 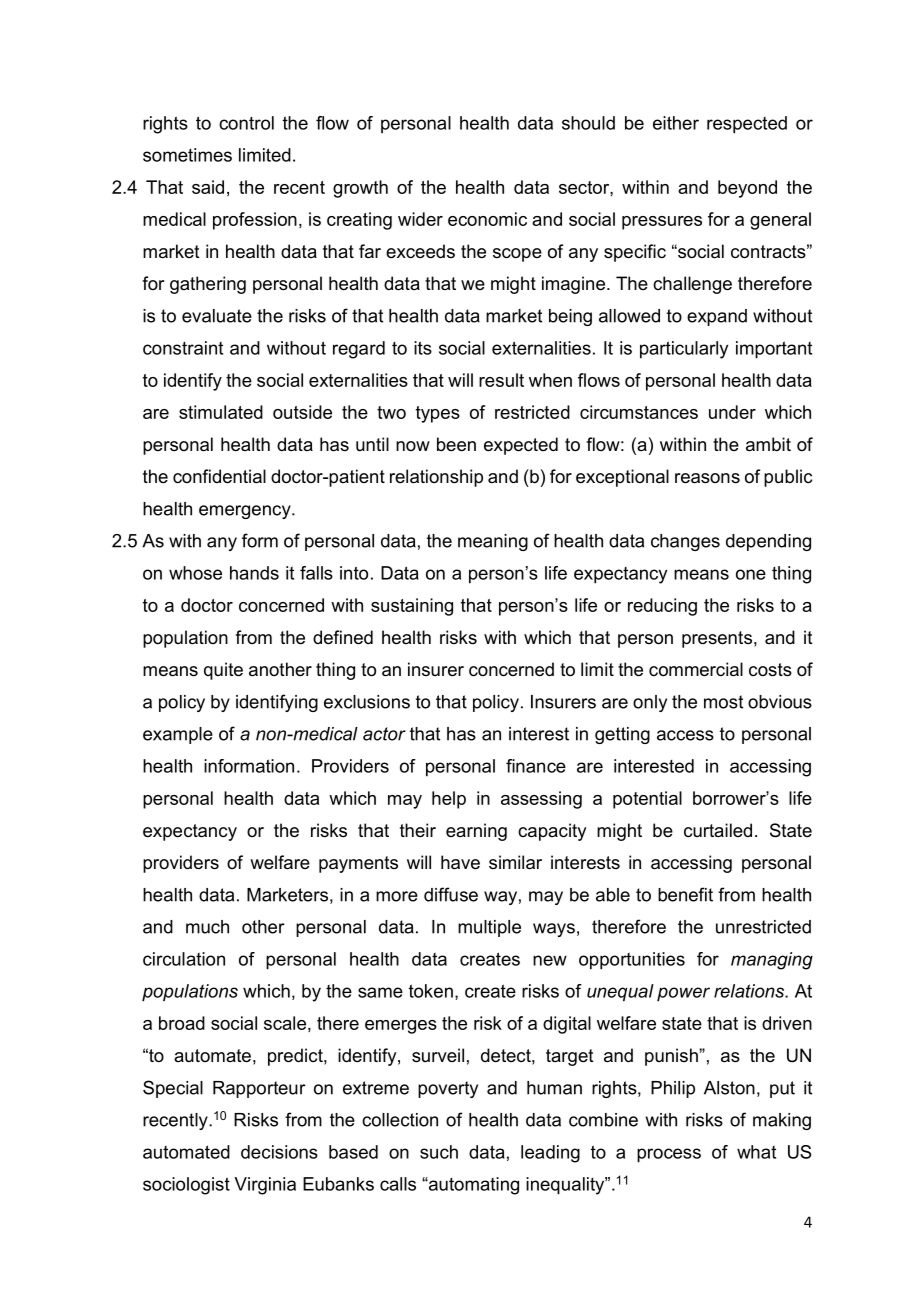 What do you see at coordinates (489, 928) in the image?
I see `multiple` at bounding box center [489, 928].
